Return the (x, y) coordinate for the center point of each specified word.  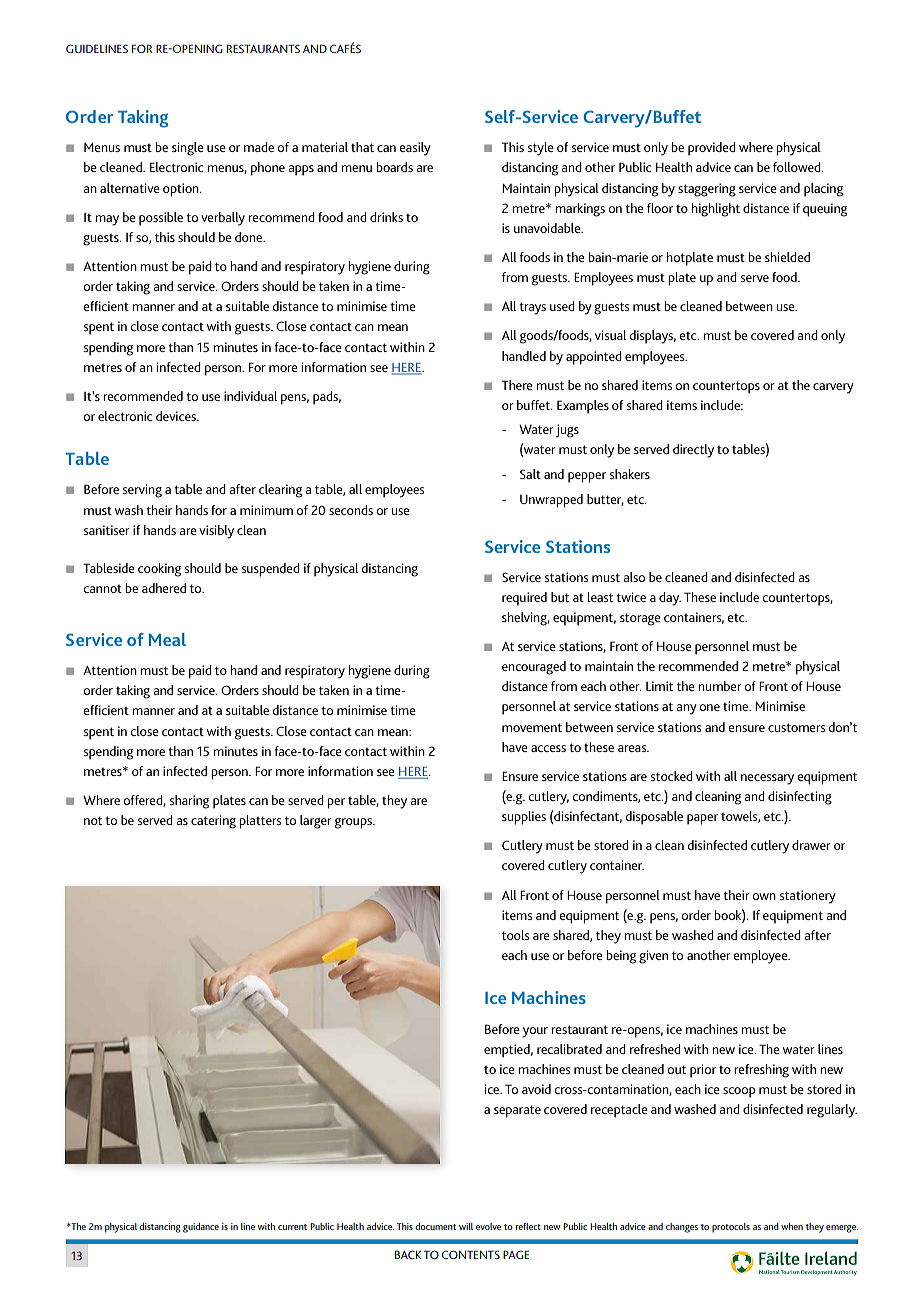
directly (693, 451)
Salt (530, 474)
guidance (201, 1228)
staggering (707, 190)
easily (415, 149)
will (466, 1226)
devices (177, 416)
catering (213, 822)
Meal (167, 639)
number (720, 686)
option (182, 190)
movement (532, 727)
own (764, 896)
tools (516, 935)
